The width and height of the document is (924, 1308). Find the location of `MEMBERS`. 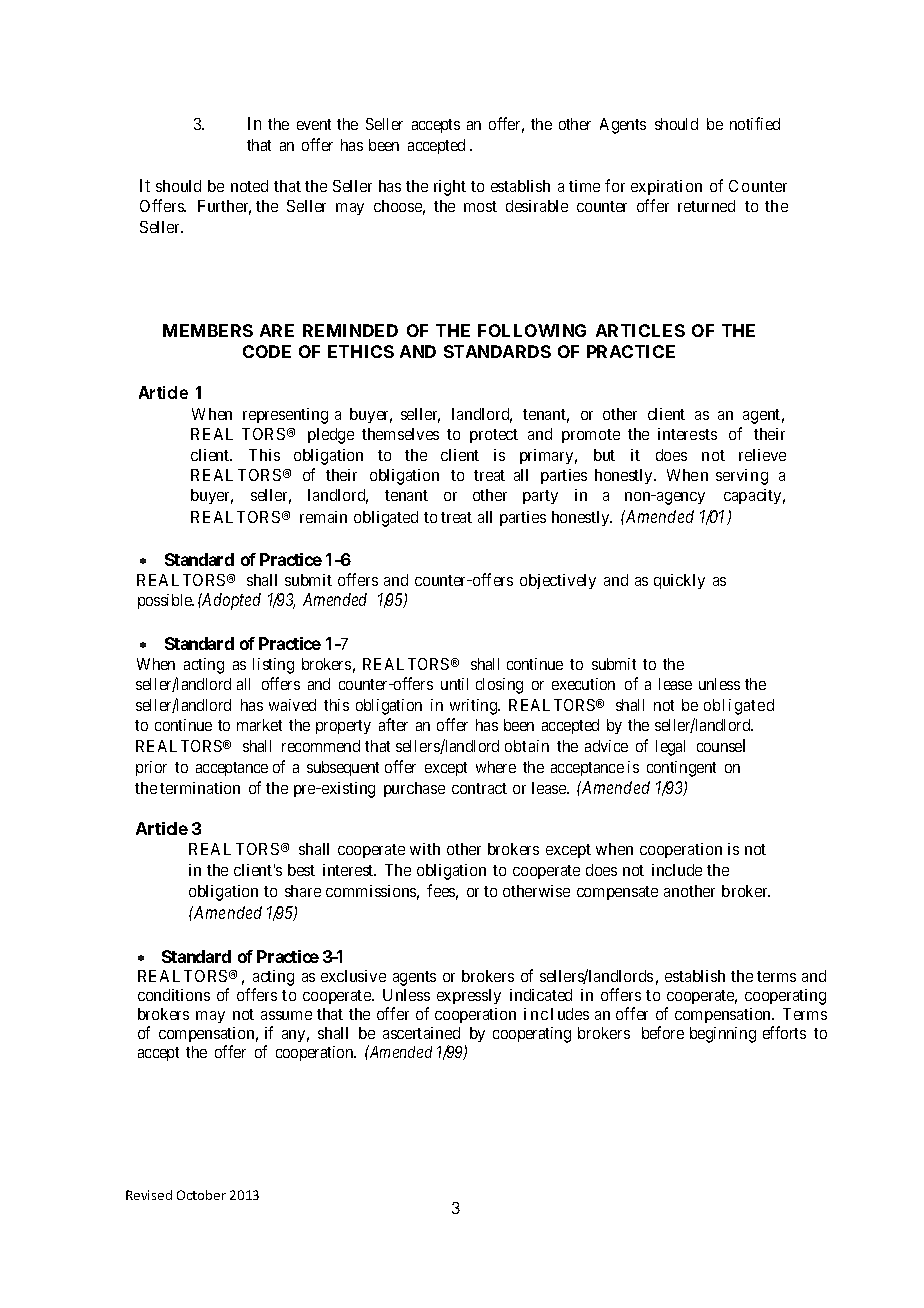

MEMBERS is located at coordinates (208, 330).
